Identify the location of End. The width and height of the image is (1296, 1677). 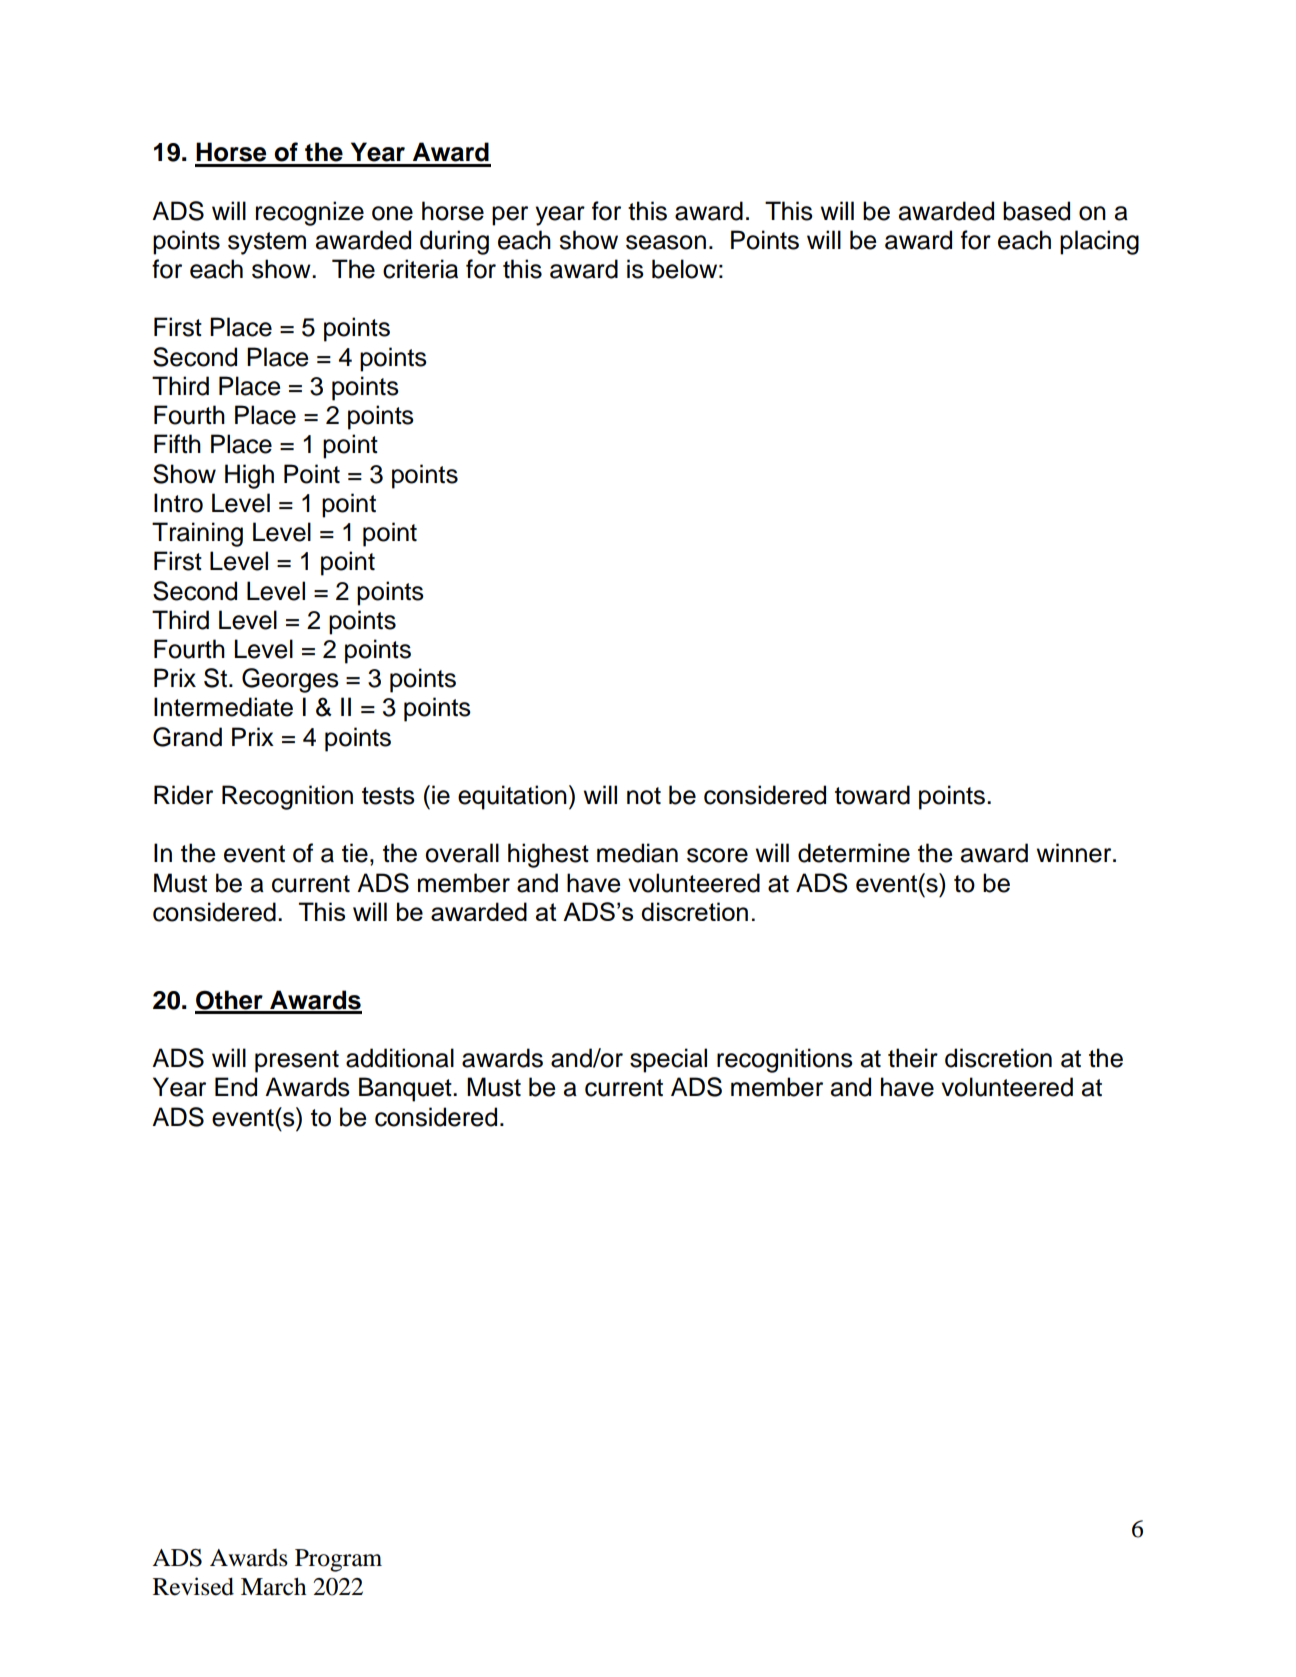
(236, 1087).
